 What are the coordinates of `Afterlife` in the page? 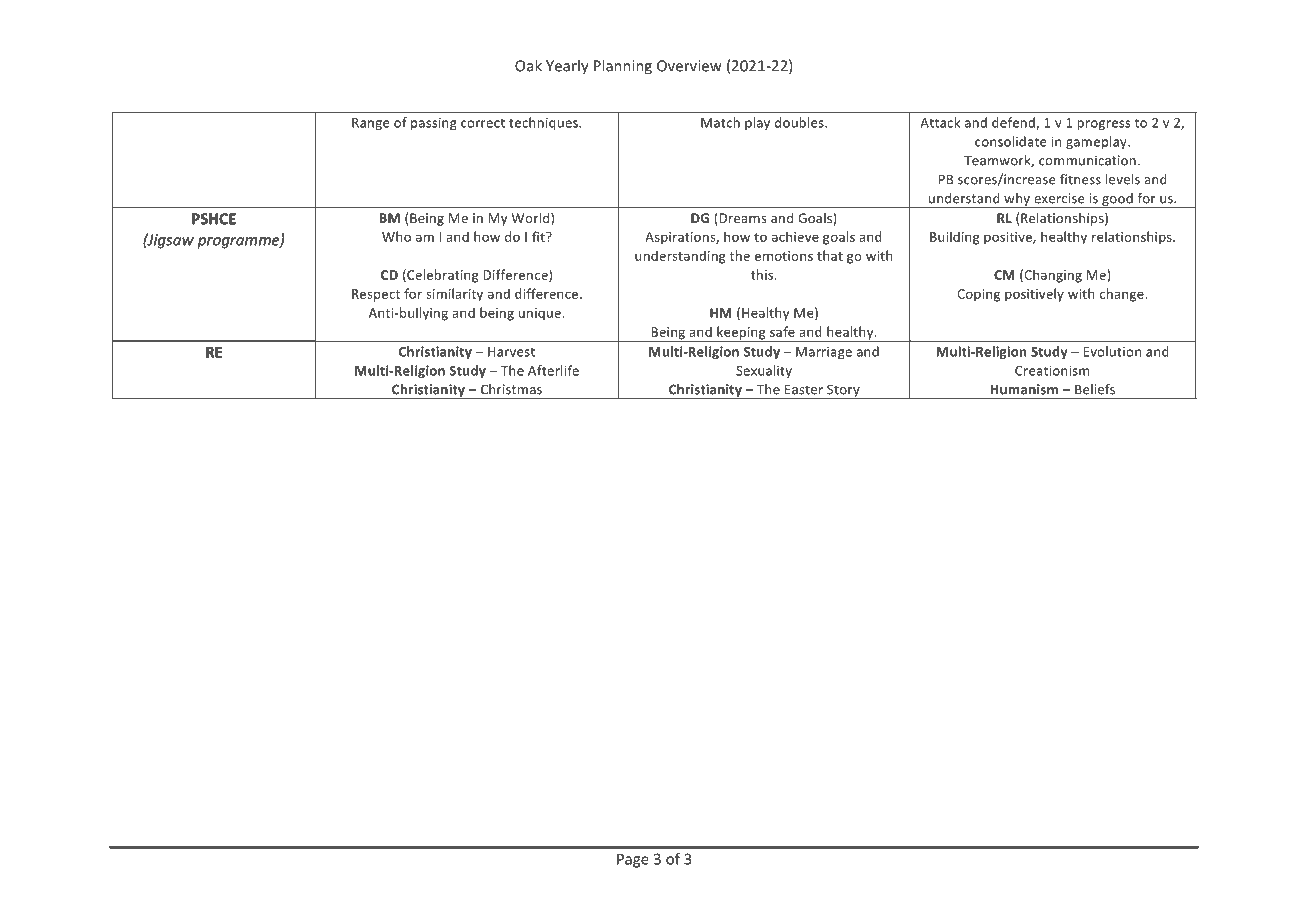 It's located at (553, 370).
